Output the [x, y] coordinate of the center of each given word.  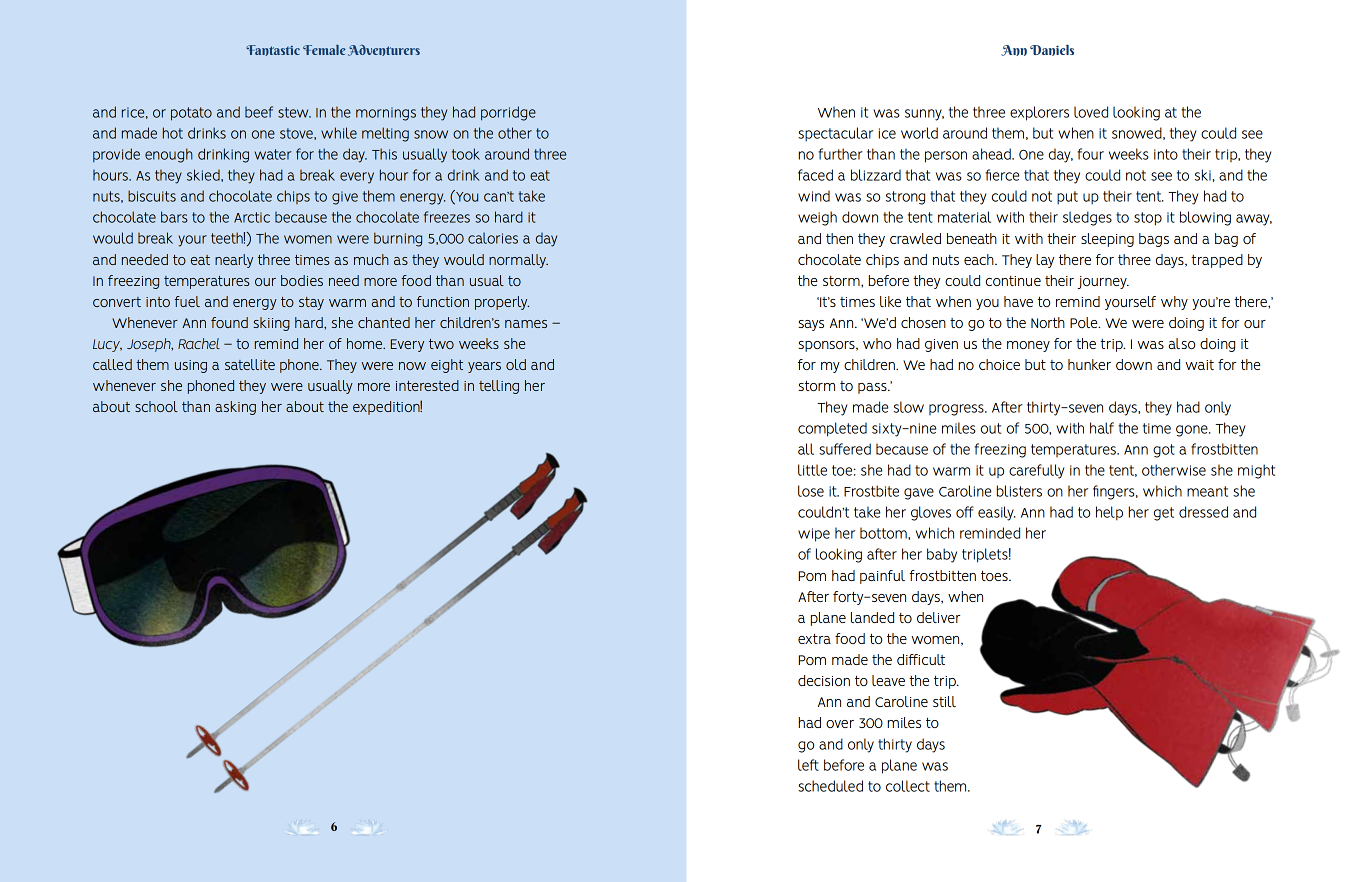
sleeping [1107, 240]
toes [995, 576]
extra [814, 639]
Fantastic [273, 50]
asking [235, 408]
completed [832, 429]
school [156, 406]
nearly [234, 261]
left [808, 765]
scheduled [830, 786]
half [1102, 428]
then [839, 238]
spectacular [835, 134]
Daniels [1052, 50]
